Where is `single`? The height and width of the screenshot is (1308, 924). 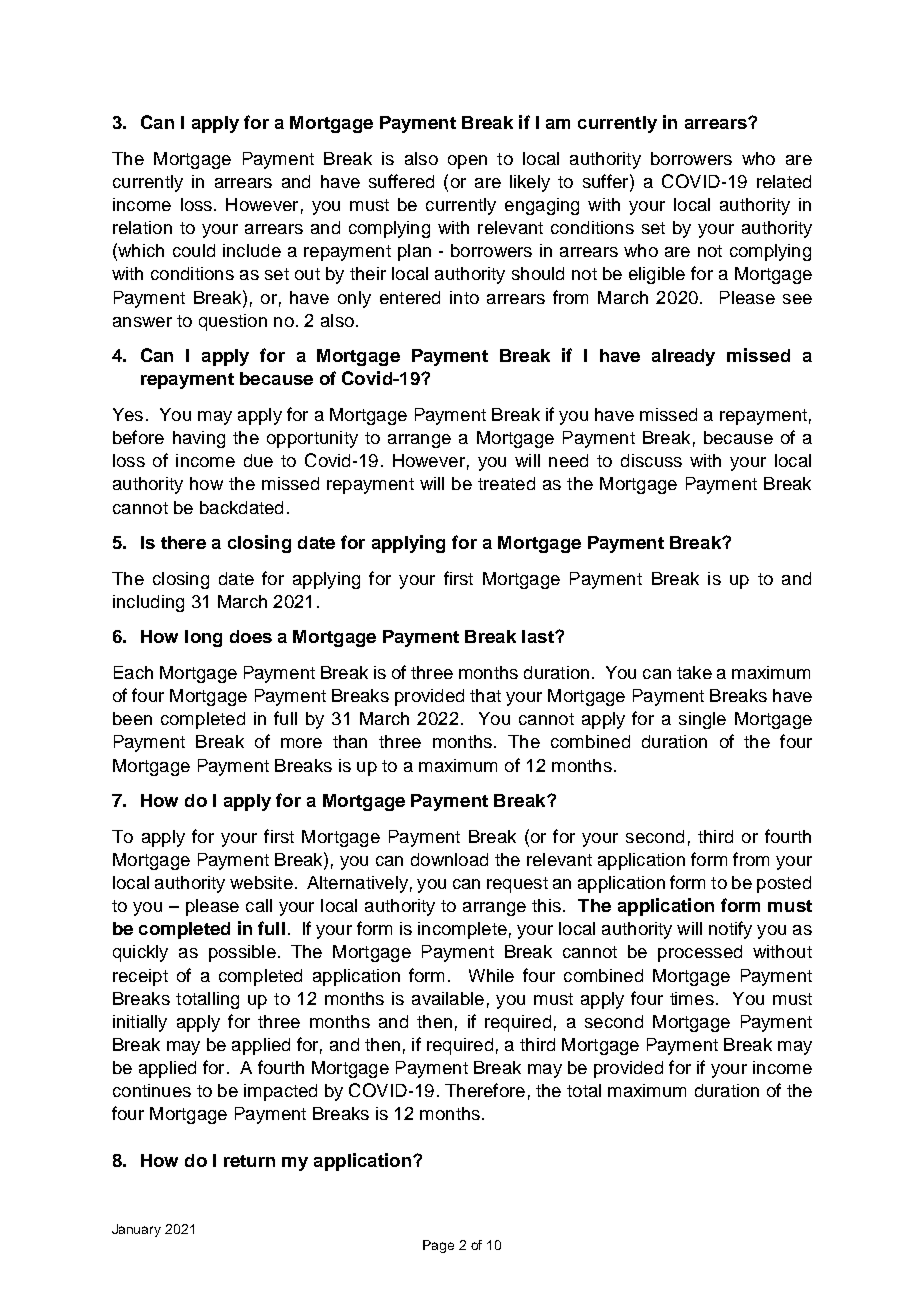 single is located at coordinates (702, 720).
